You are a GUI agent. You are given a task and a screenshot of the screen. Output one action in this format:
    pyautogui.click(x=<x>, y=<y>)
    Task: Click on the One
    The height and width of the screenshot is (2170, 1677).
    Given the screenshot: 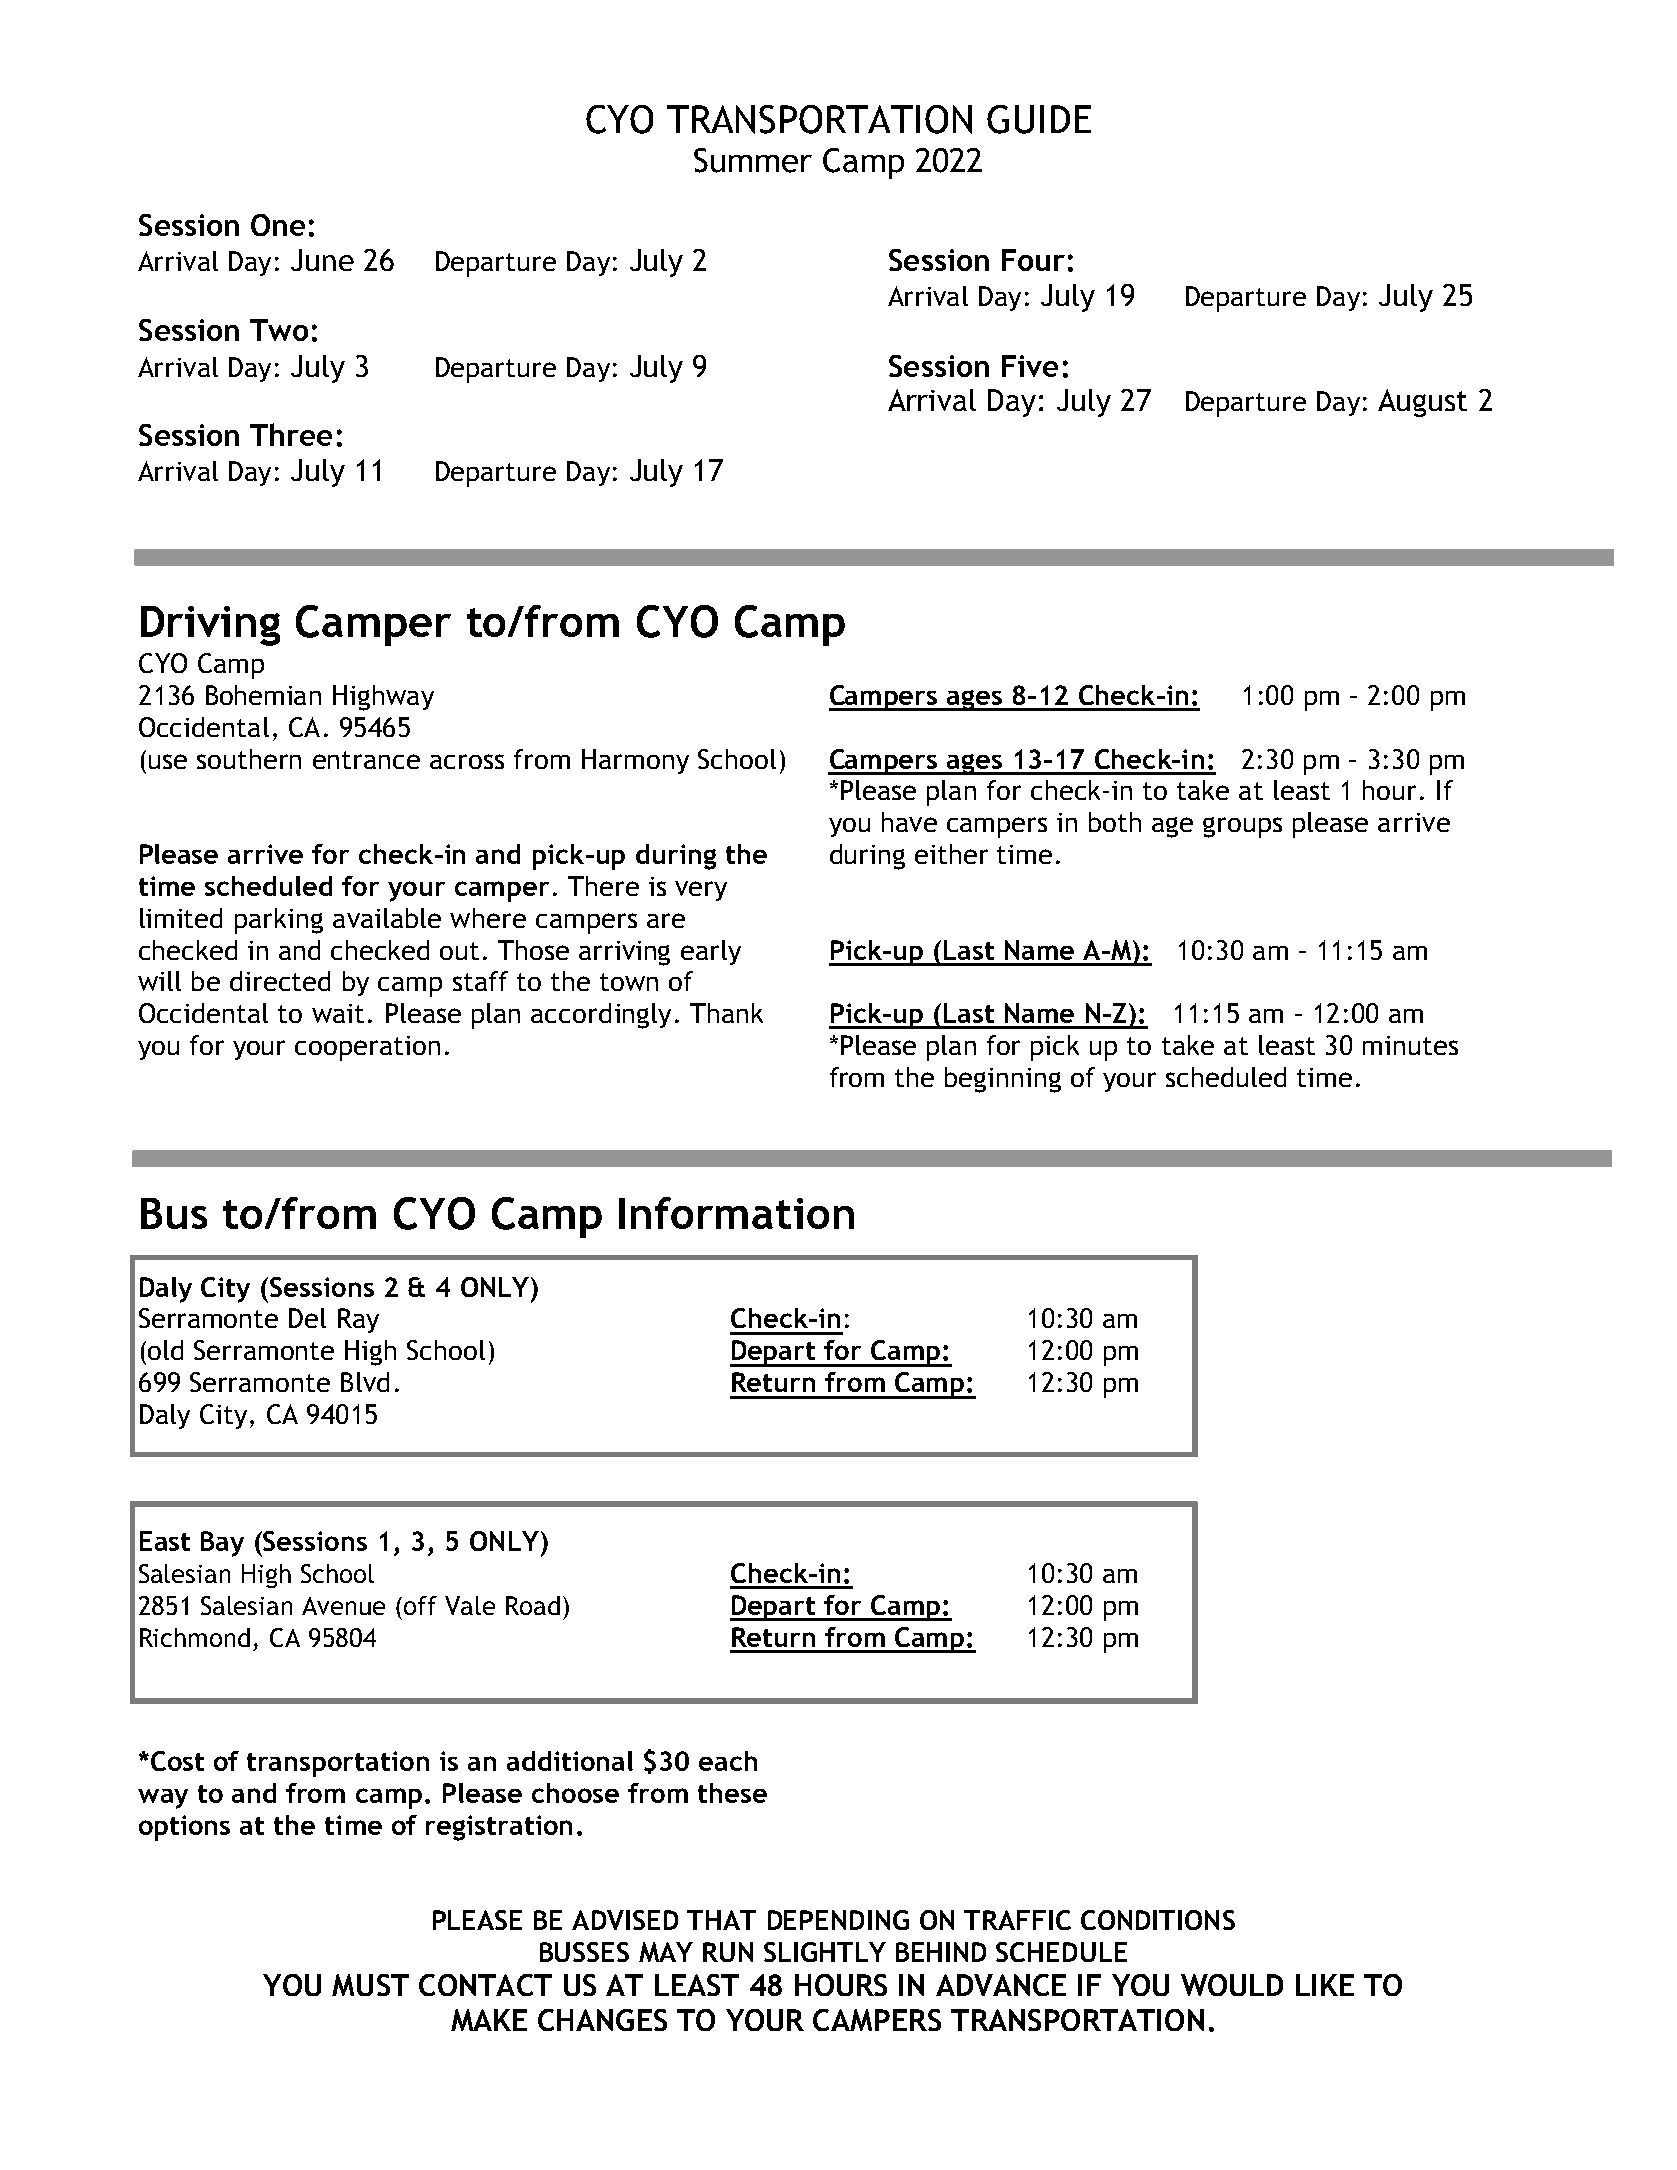 What is the action you would take?
    pyautogui.click(x=278, y=225)
